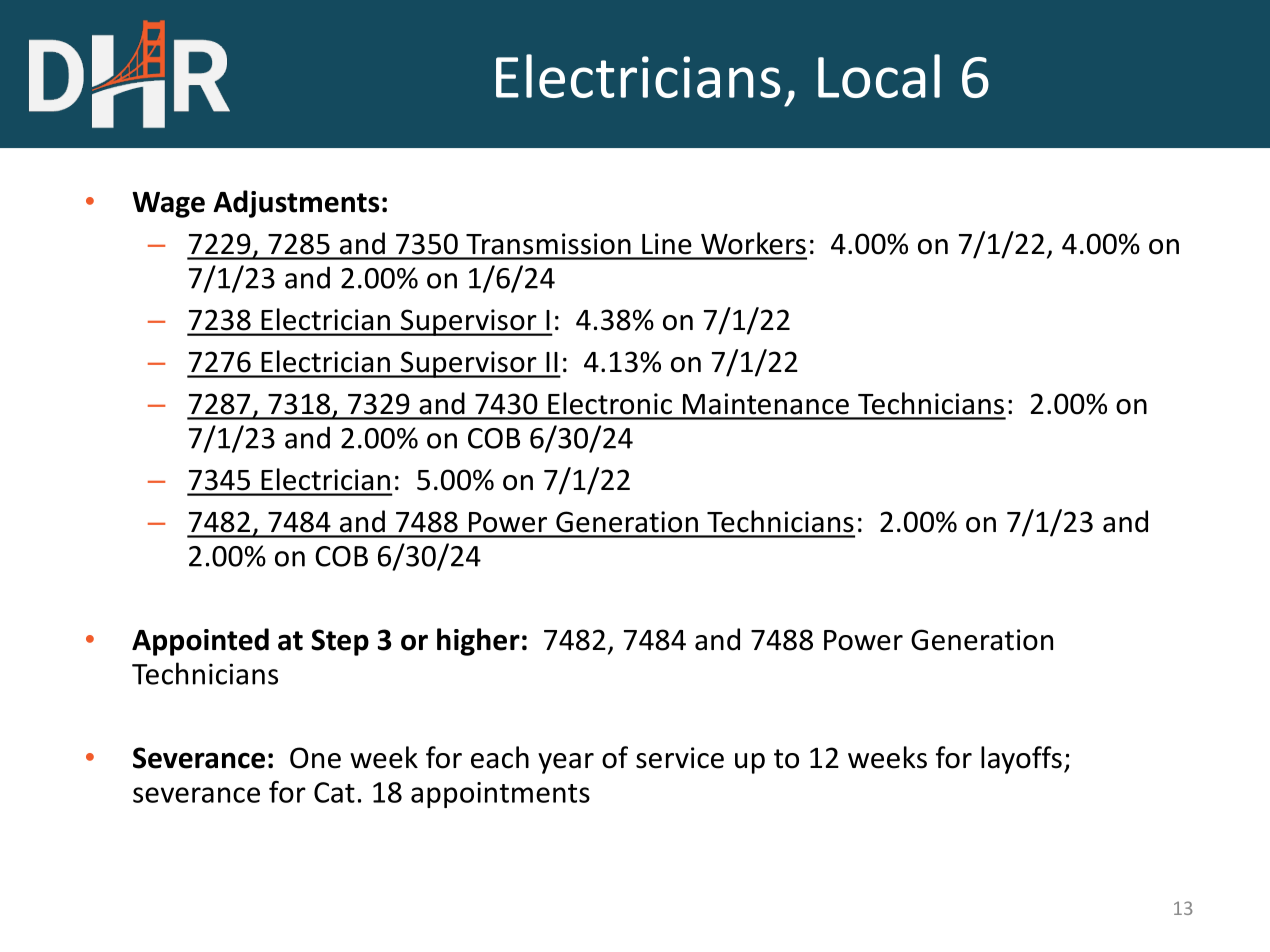 The image size is (1270, 952). Describe the element at coordinates (566, 763) in the document. I see `year` at that location.
